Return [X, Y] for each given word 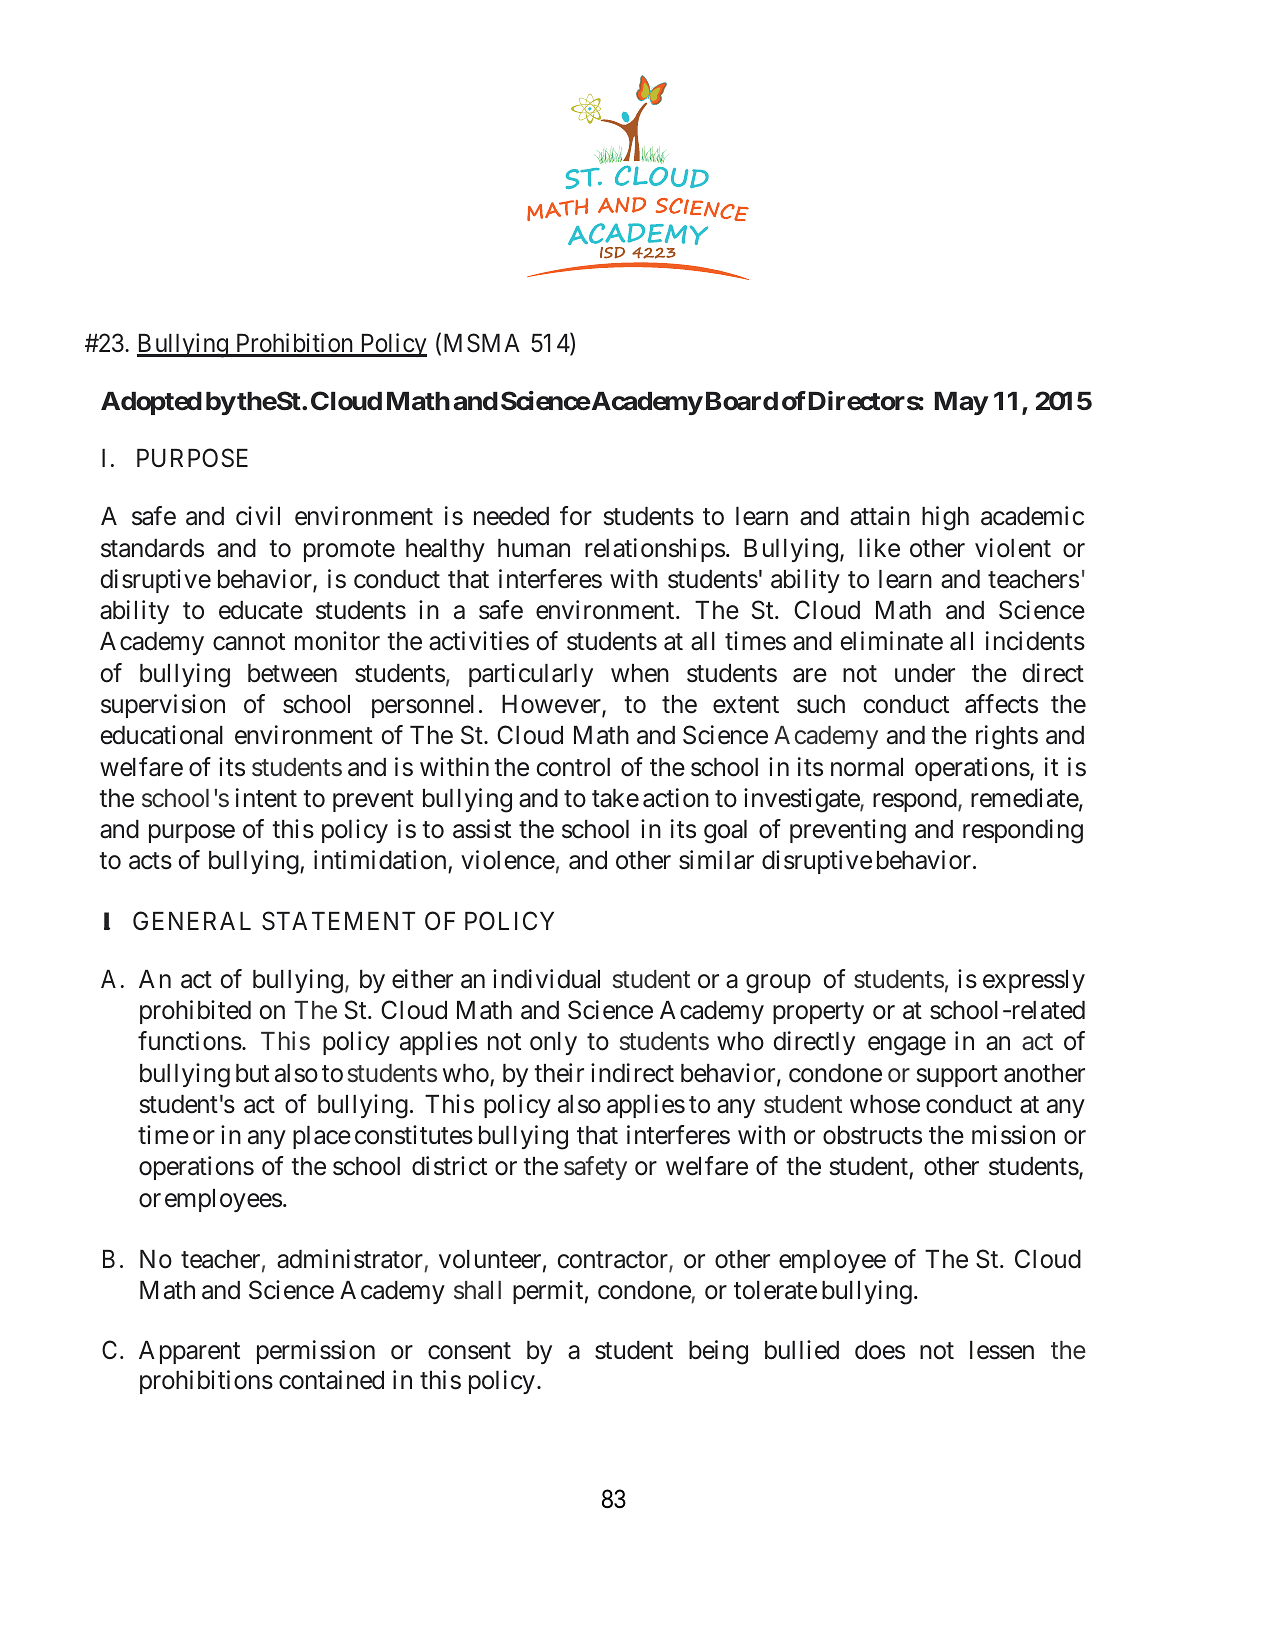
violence [508, 860]
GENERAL [192, 920]
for [576, 516]
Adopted [151, 403]
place [322, 1137]
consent [469, 1351]
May [961, 403]
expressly [1034, 981]
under [925, 673]
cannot [249, 642]
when [640, 673]
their [559, 1073]
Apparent [189, 1352]
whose [885, 1104]
